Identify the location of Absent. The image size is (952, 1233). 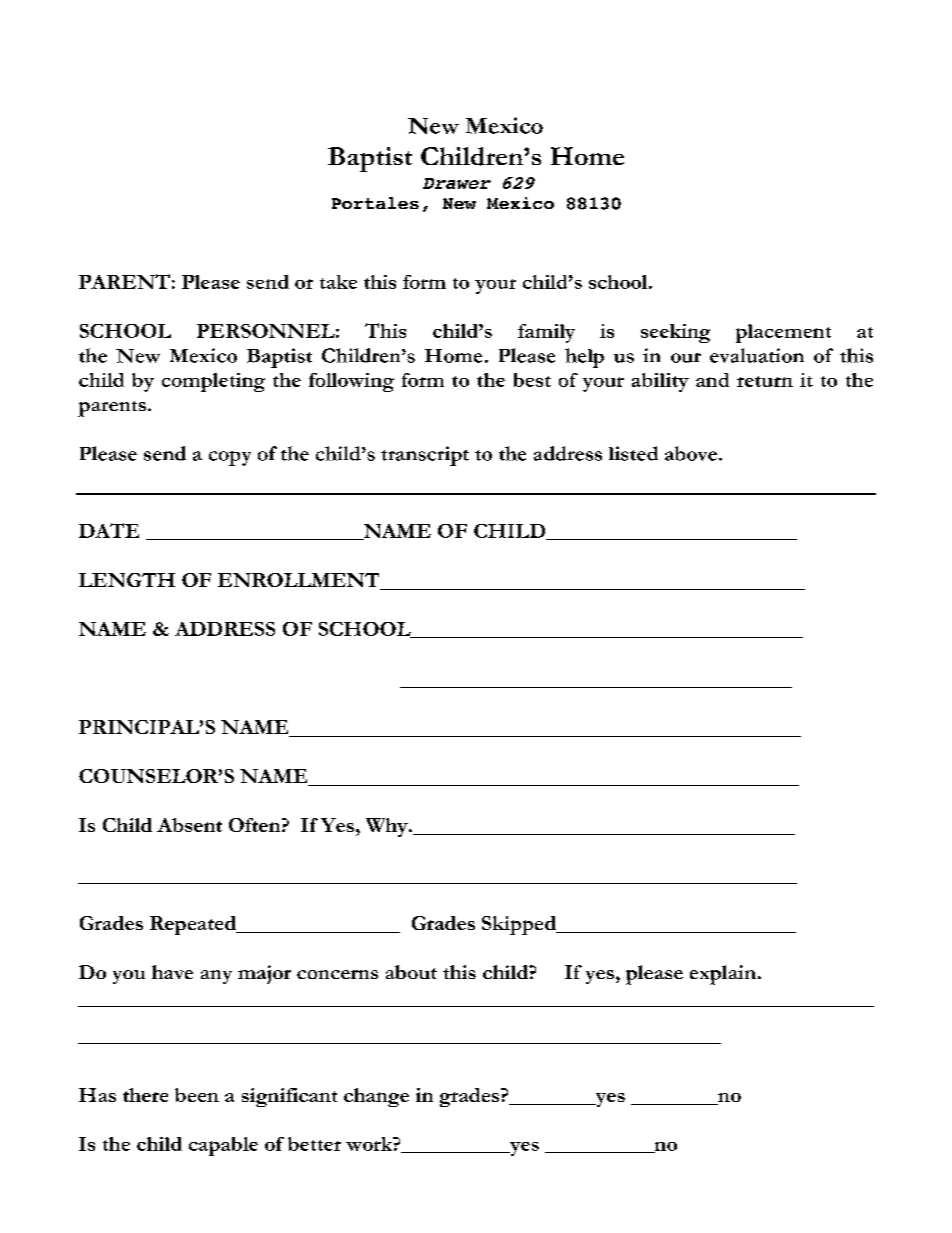
(189, 825).
